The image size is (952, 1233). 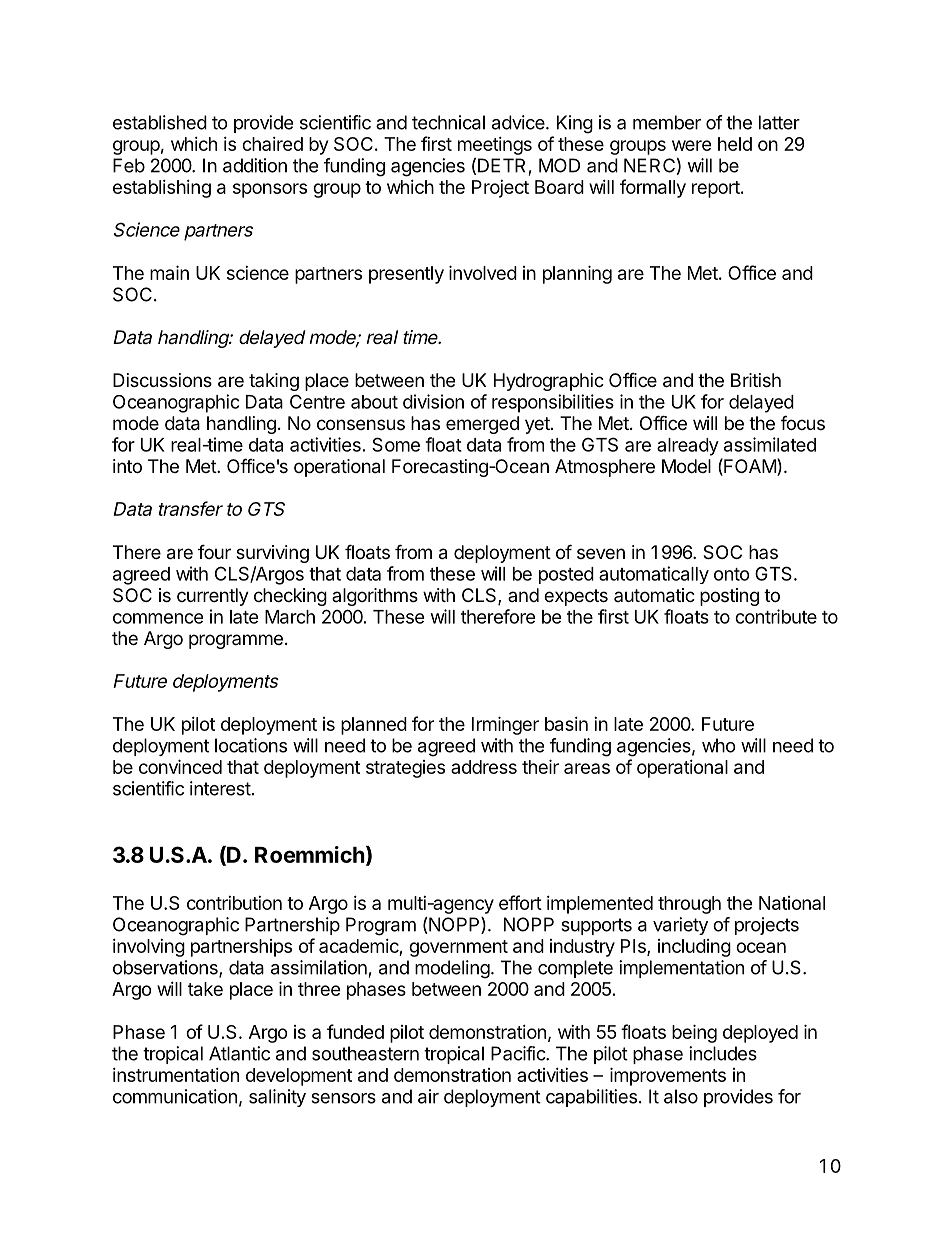 What do you see at coordinates (735, 144) in the screenshot?
I see `held` at bounding box center [735, 144].
